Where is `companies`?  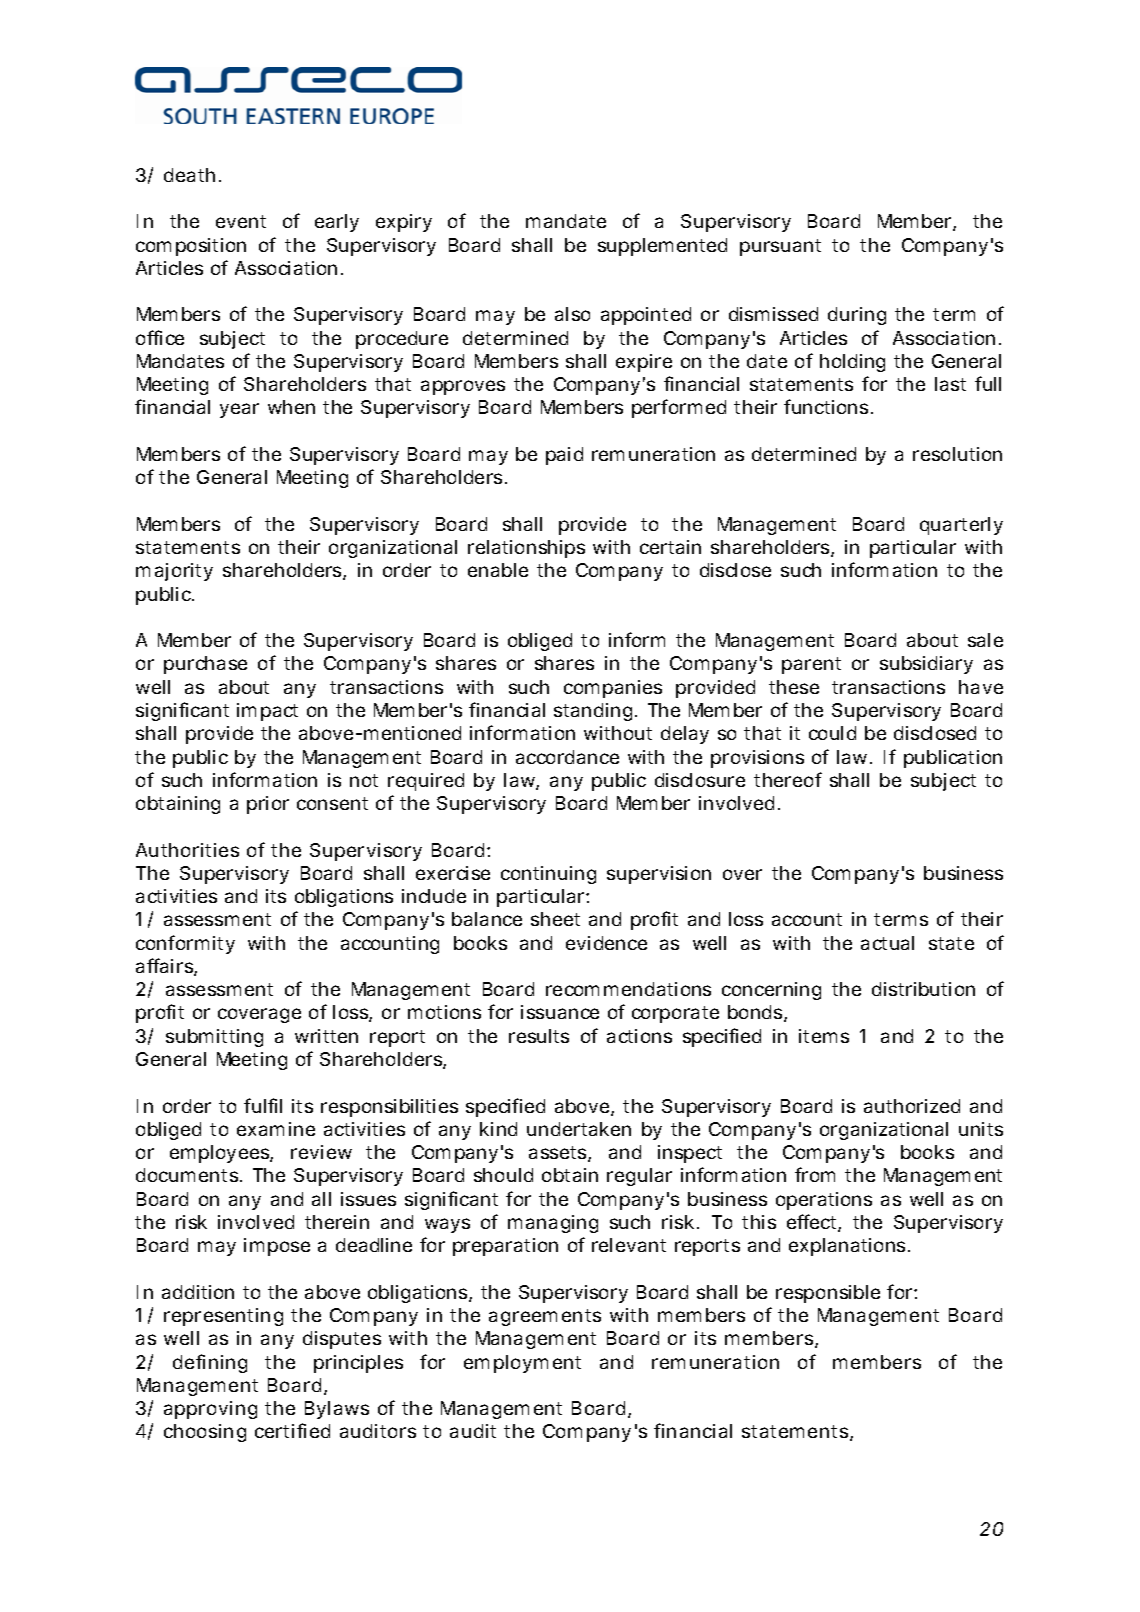 companies is located at coordinates (613, 689).
